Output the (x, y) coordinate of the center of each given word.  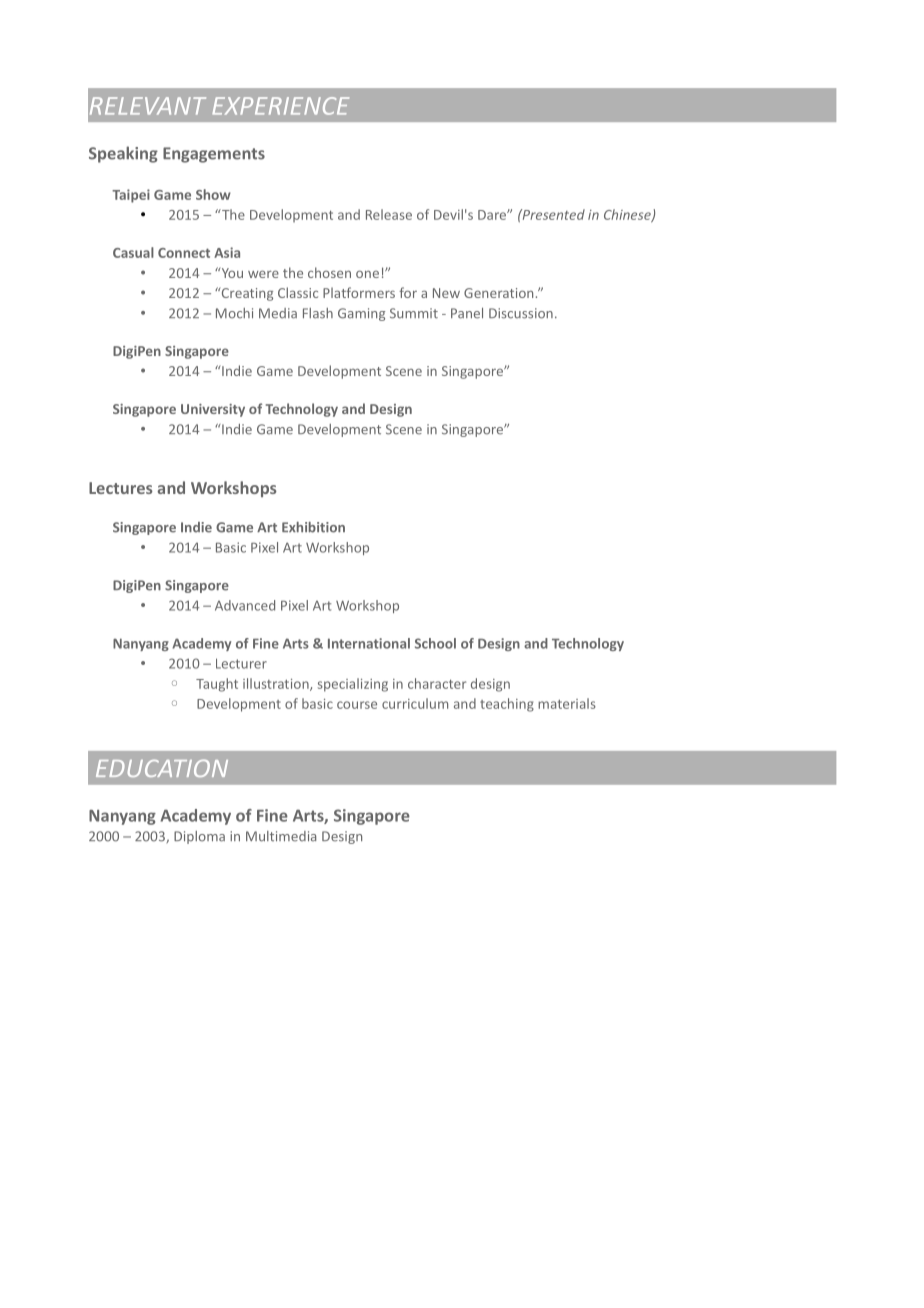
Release (389, 214)
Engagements (214, 155)
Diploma (199, 837)
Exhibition (313, 527)
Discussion (521, 313)
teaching (507, 705)
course (357, 705)
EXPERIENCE (280, 106)
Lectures (121, 488)
